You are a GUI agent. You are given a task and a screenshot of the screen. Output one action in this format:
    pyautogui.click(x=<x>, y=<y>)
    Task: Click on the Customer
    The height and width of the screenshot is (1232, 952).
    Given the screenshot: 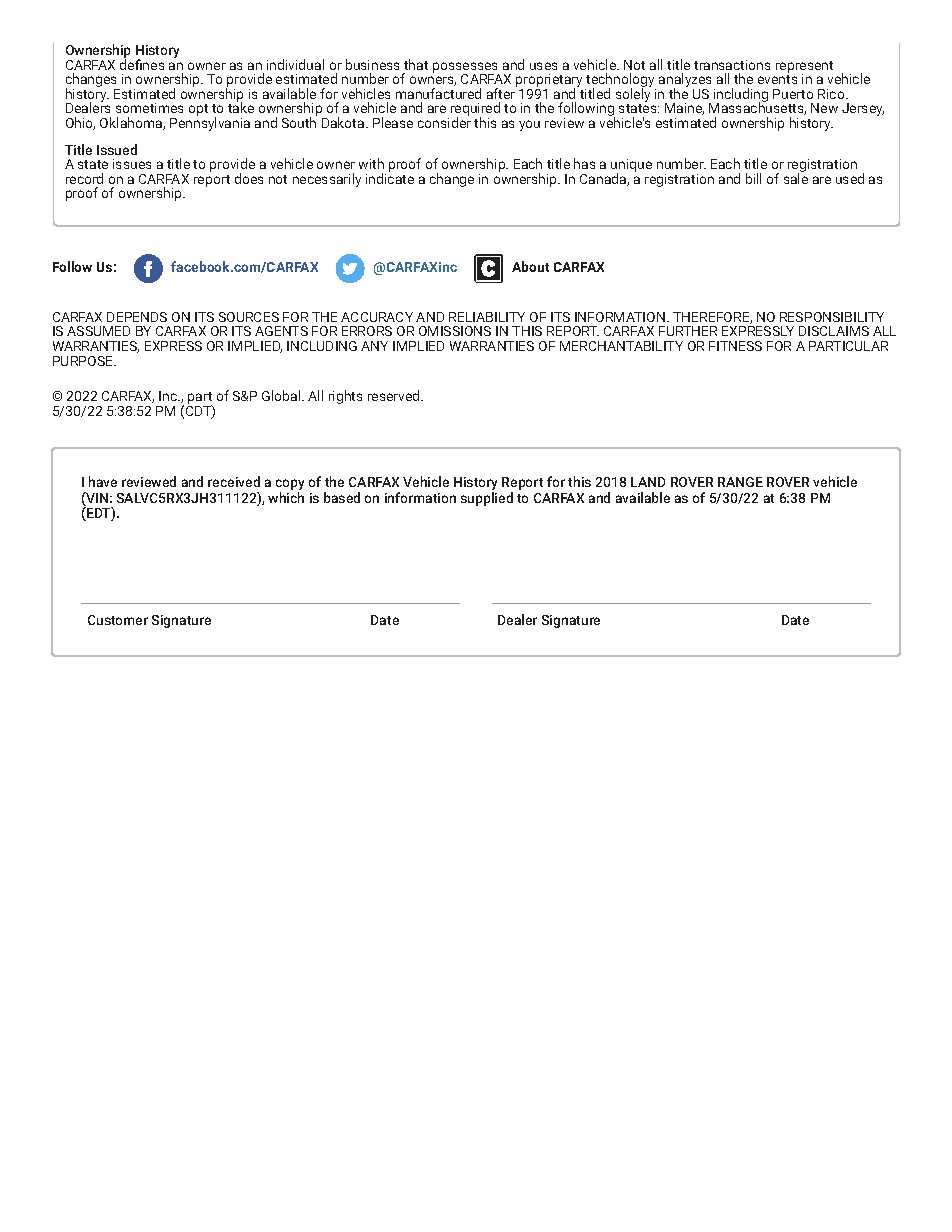 What is the action you would take?
    pyautogui.click(x=118, y=620)
